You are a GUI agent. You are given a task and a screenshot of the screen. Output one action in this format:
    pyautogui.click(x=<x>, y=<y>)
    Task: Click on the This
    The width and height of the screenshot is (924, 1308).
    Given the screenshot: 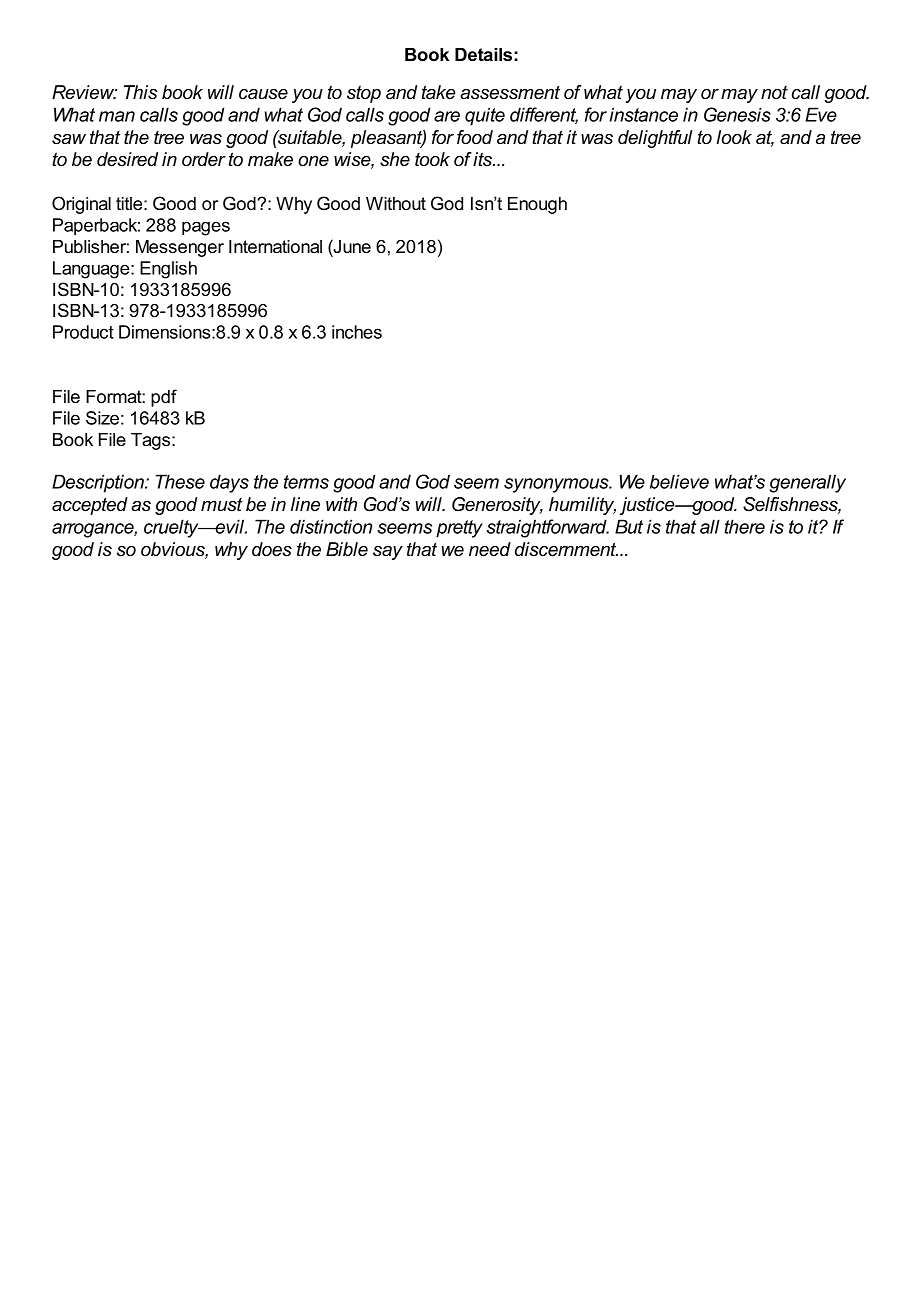 What is the action you would take?
    pyautogui.click(x=140, y=92)
